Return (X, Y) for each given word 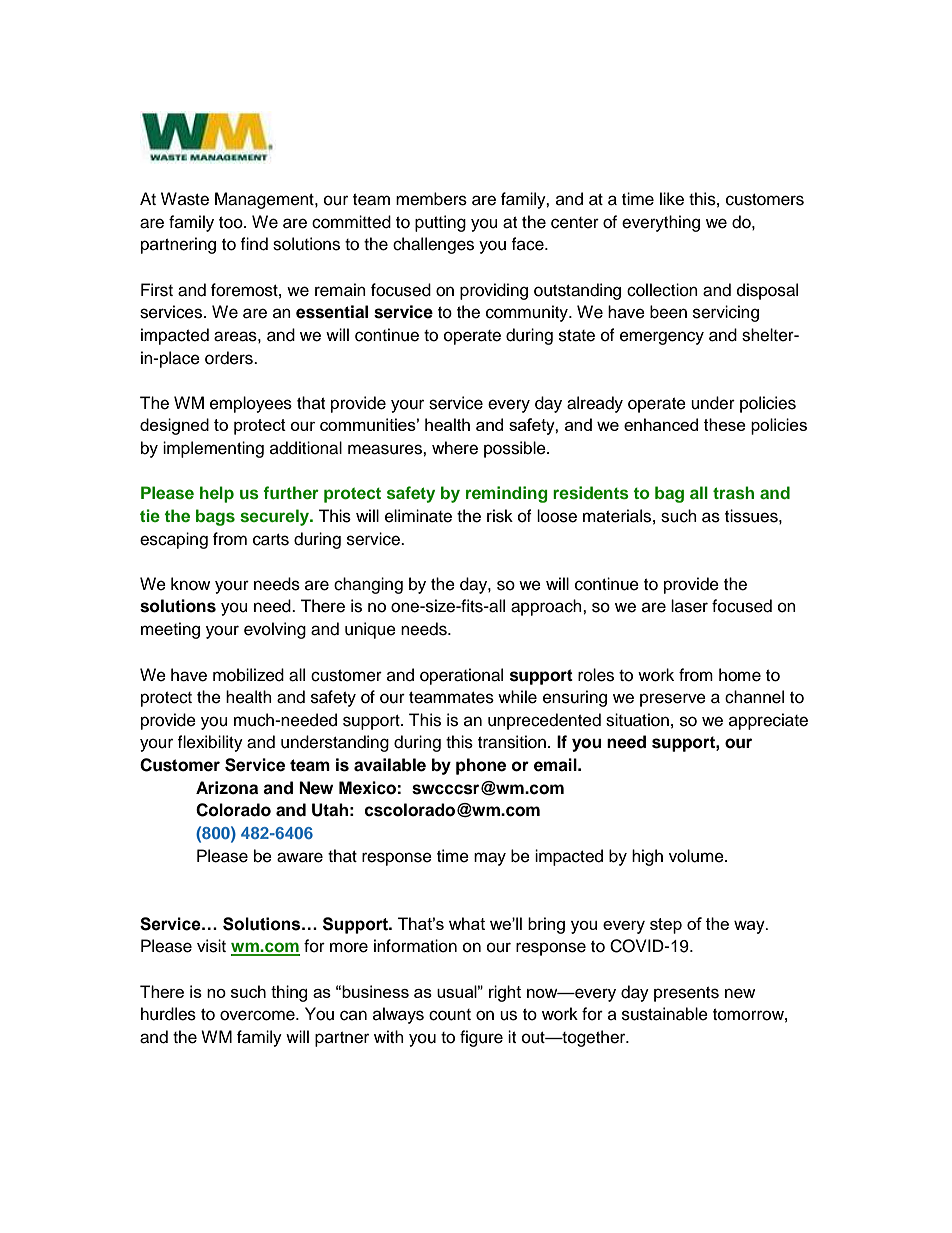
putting (440, 223)
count (450, 1015)
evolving (275, 630)
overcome (258, 1015)
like (672, 199)
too (232, 223)
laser (689, 606)
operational (461, 676)
